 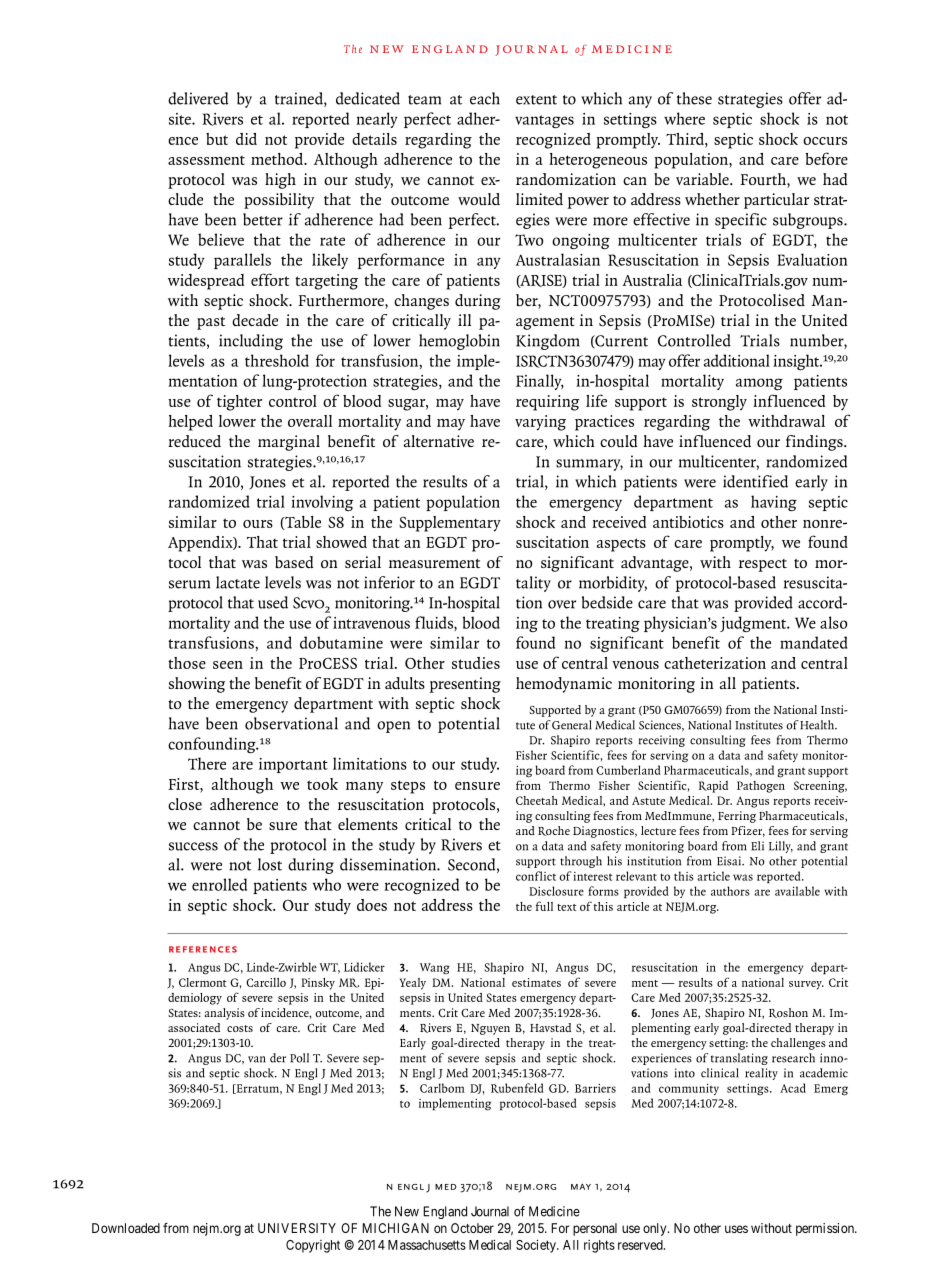 I want to click on Third, so click(x=686, y=139).
